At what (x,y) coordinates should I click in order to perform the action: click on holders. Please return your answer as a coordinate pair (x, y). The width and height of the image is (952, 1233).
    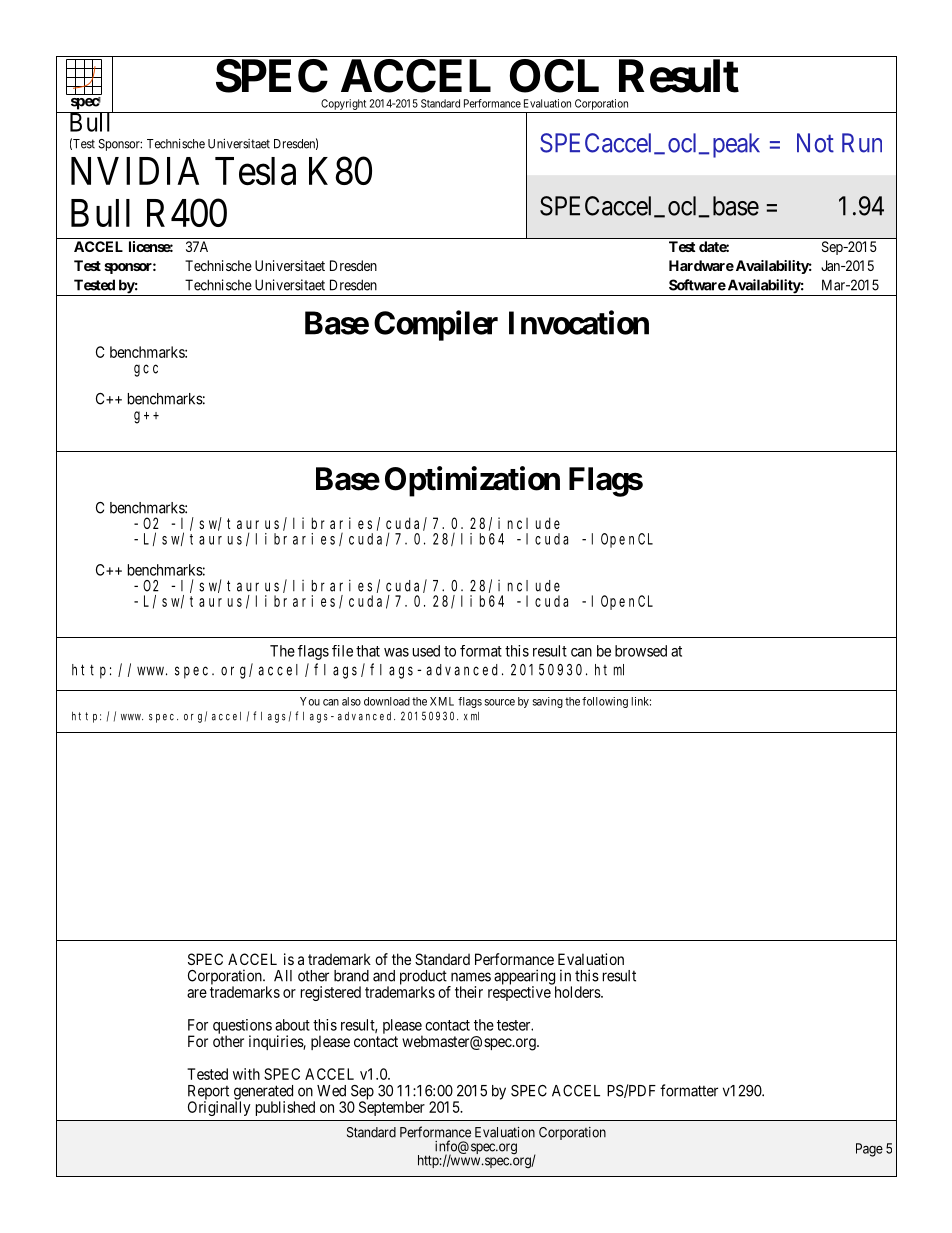
    Looking at the image, I should click on (578, 992).
